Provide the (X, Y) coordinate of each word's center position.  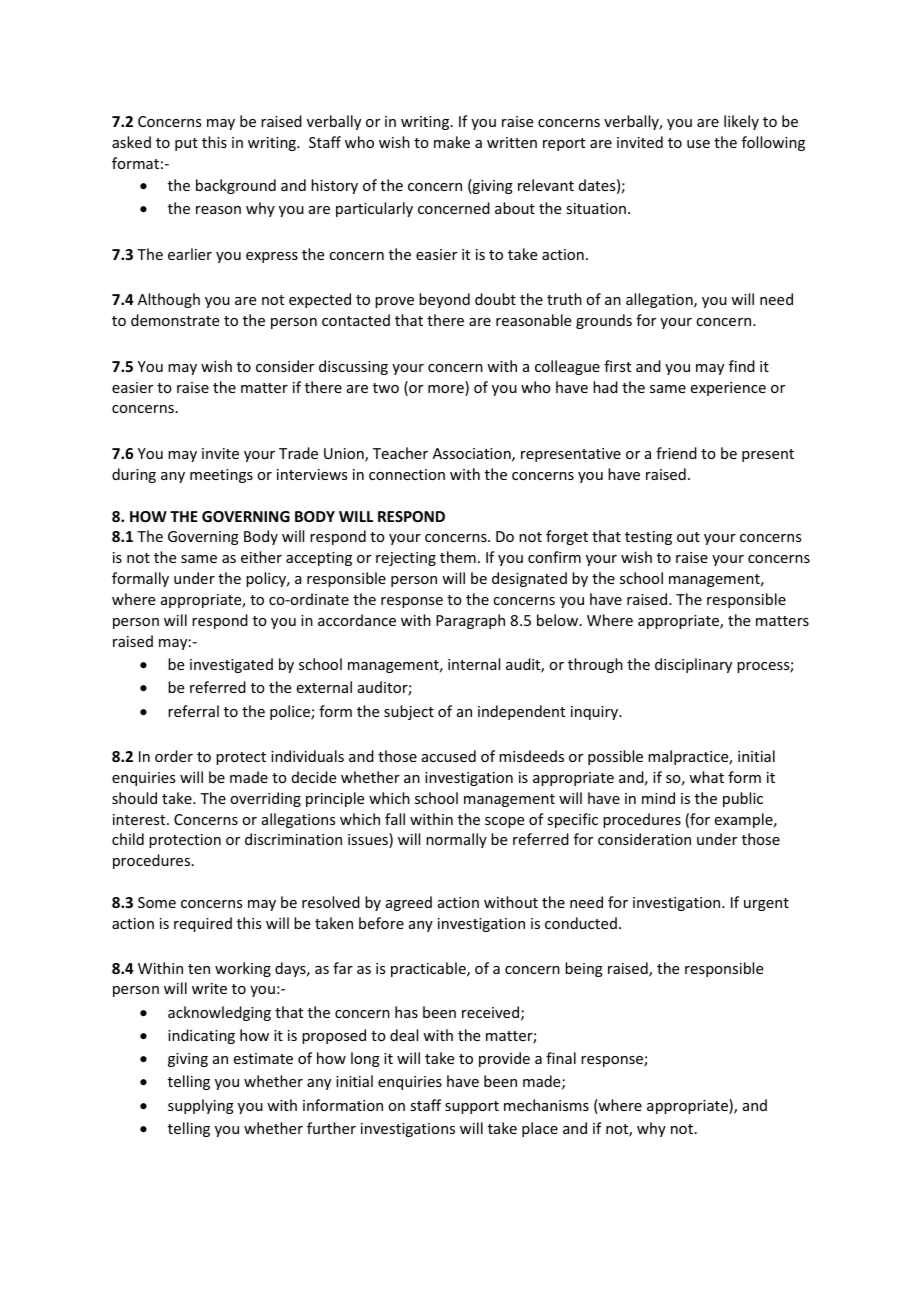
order (174, 756)
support (472, 1107)
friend (676, 453)
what (706, 777)
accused (449, 756)
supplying (201, 1106)
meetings (221, 476)
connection (407, 474)
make (452, 142)
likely (741, 122)
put (186, 144)
